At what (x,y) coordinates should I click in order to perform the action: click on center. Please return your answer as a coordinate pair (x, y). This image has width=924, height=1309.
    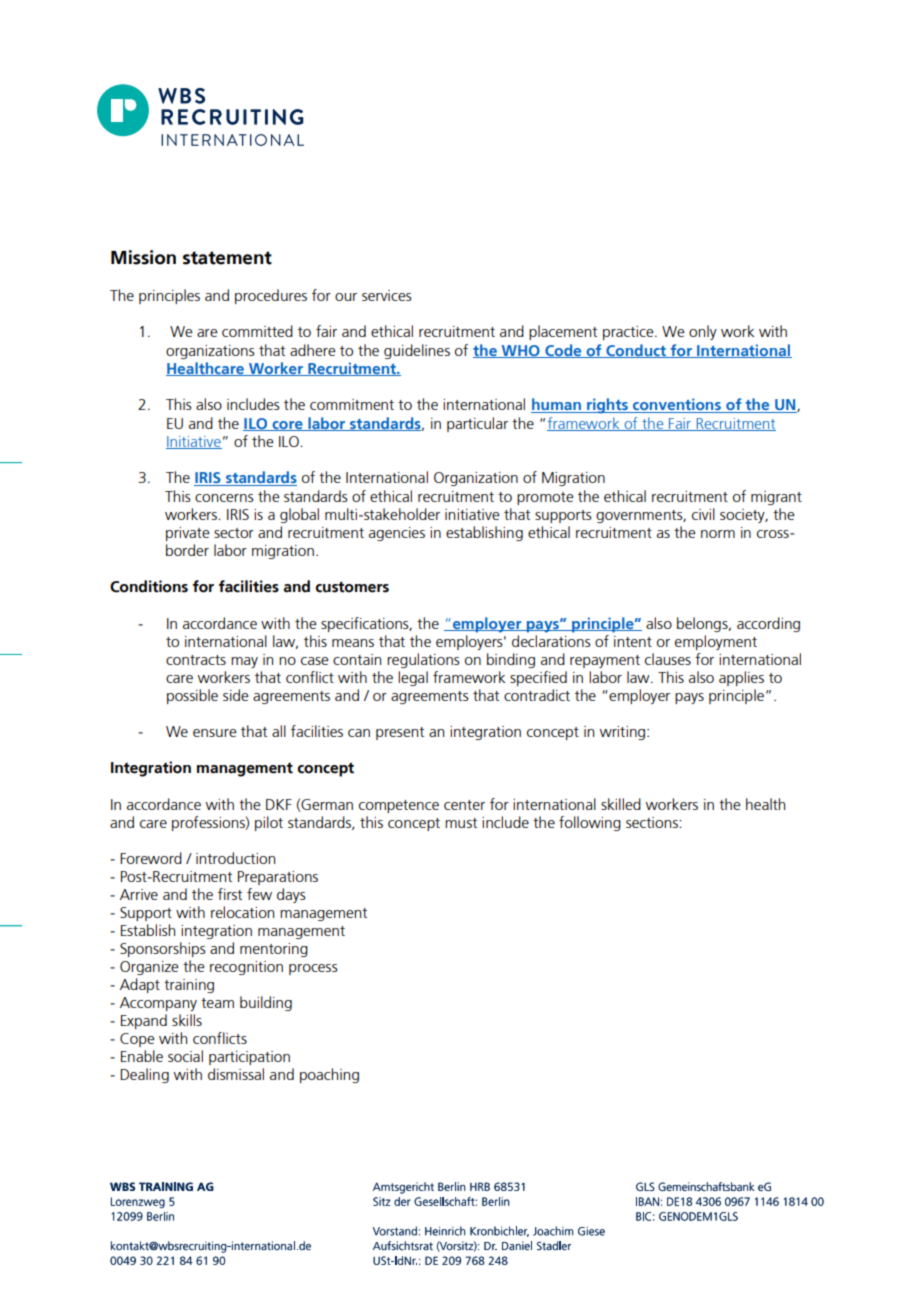
    Looking at the image, I should click on (464, 805).
